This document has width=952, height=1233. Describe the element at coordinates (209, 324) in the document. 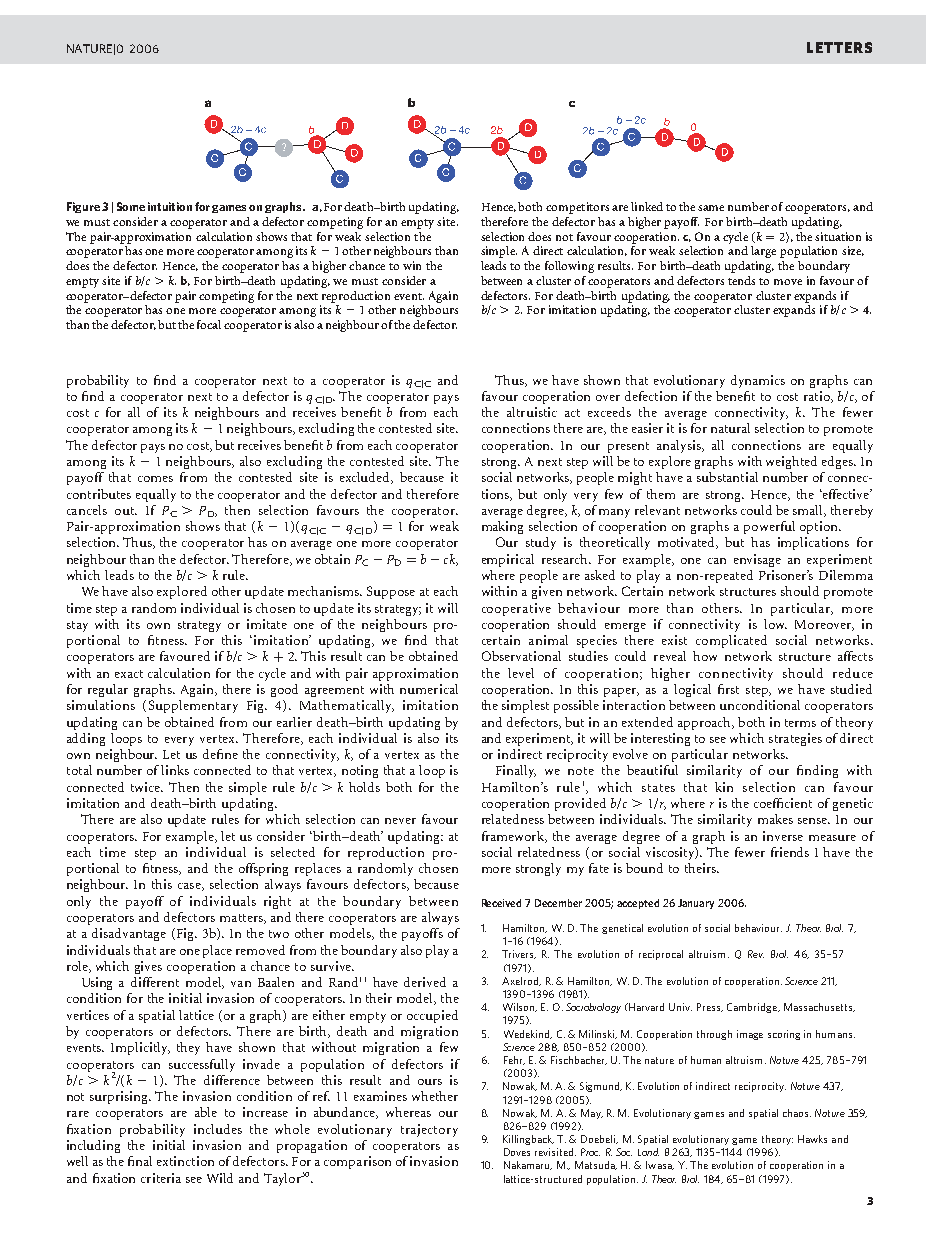

I see `focal` at that location.
